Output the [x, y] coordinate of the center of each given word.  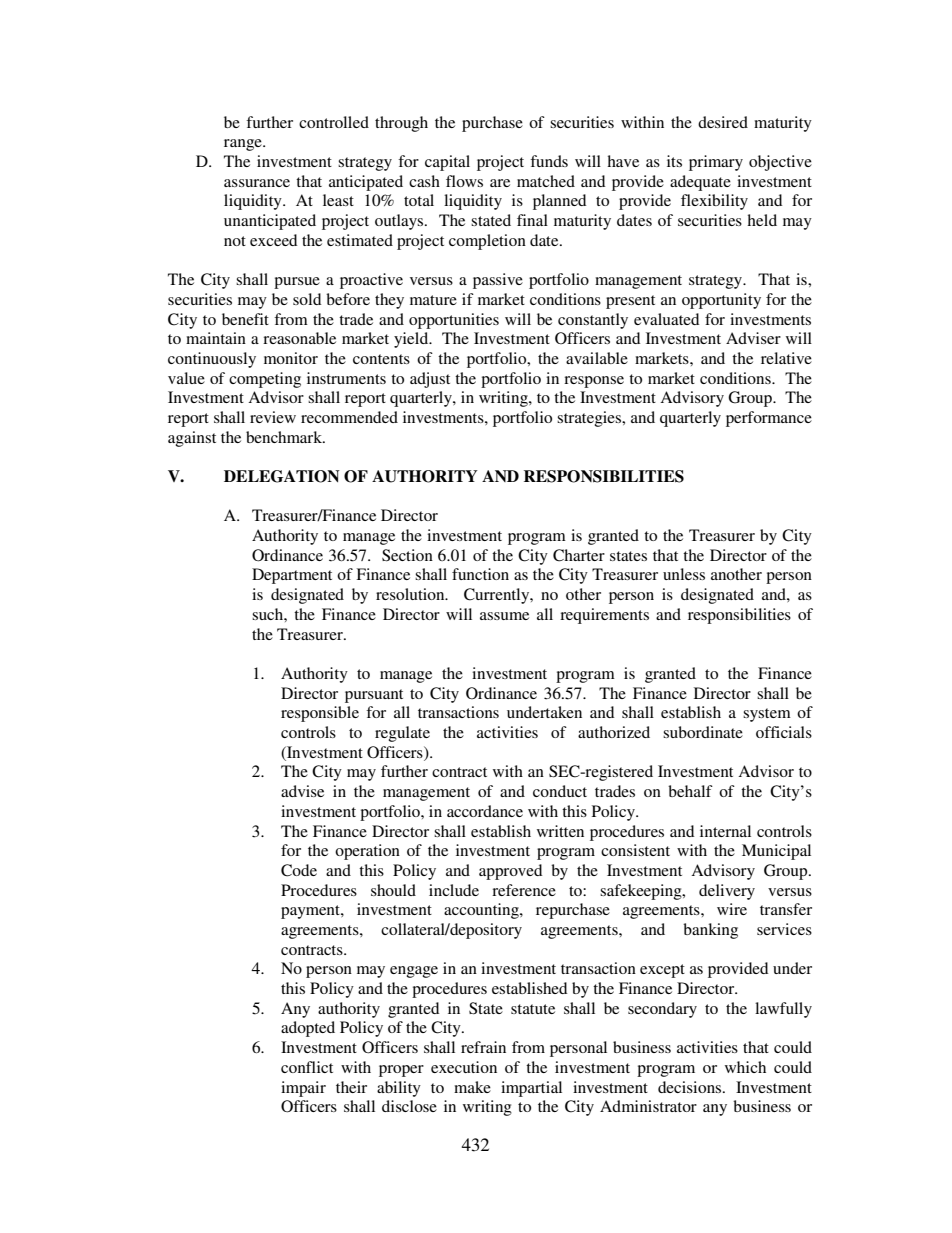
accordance [485, 811]
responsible [320, 714]
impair [303, 1089]
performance [769, 419]
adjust [430, 380]
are [500, 183]
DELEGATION [282, 476]
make [472, 1087]
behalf [690, 791]
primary [716, 163]
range [244, 145]
